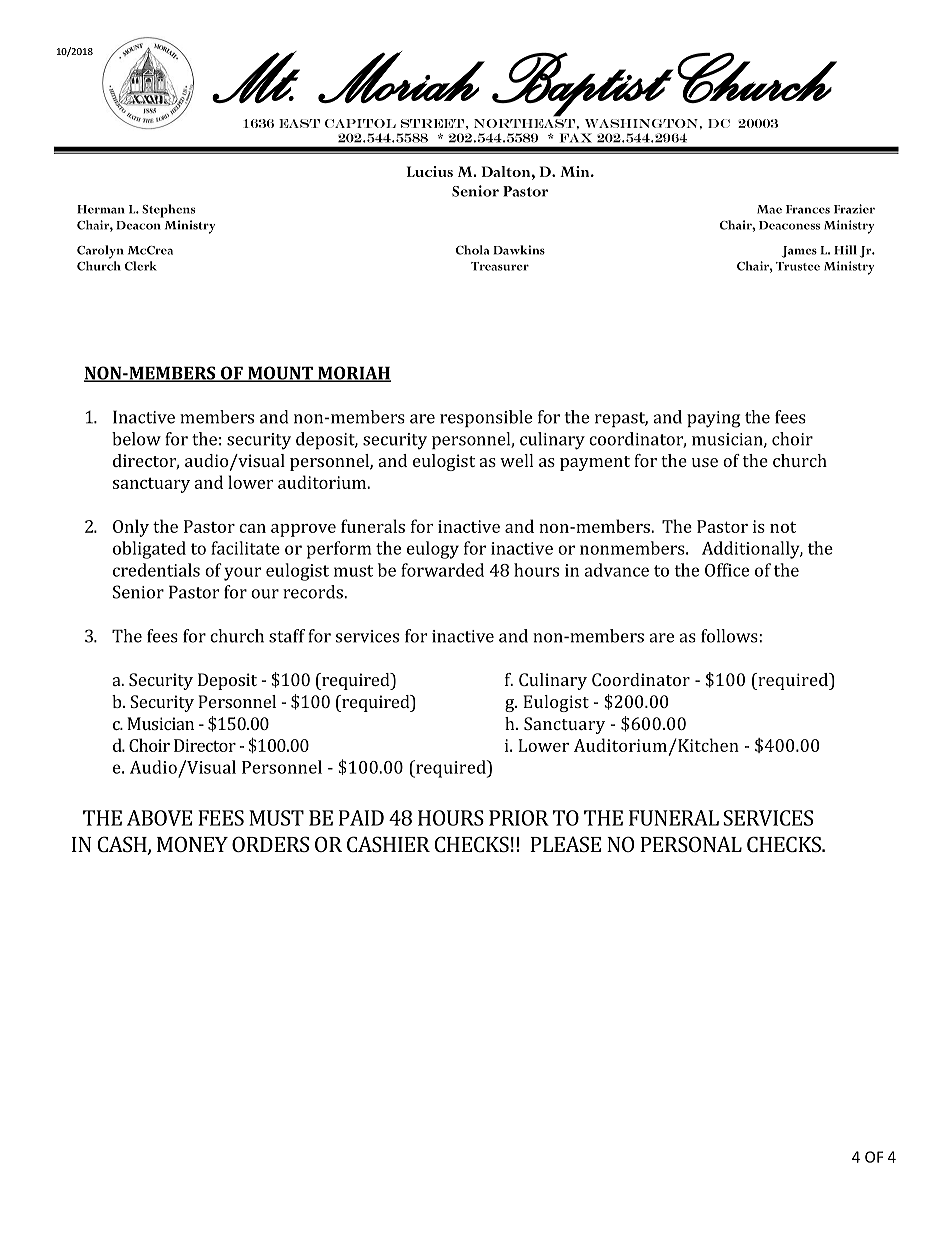 The image size is (952, 1233). What do you see at coordinates (136, 439) in the document?
I see `below` at bounding box center [136, 439].
